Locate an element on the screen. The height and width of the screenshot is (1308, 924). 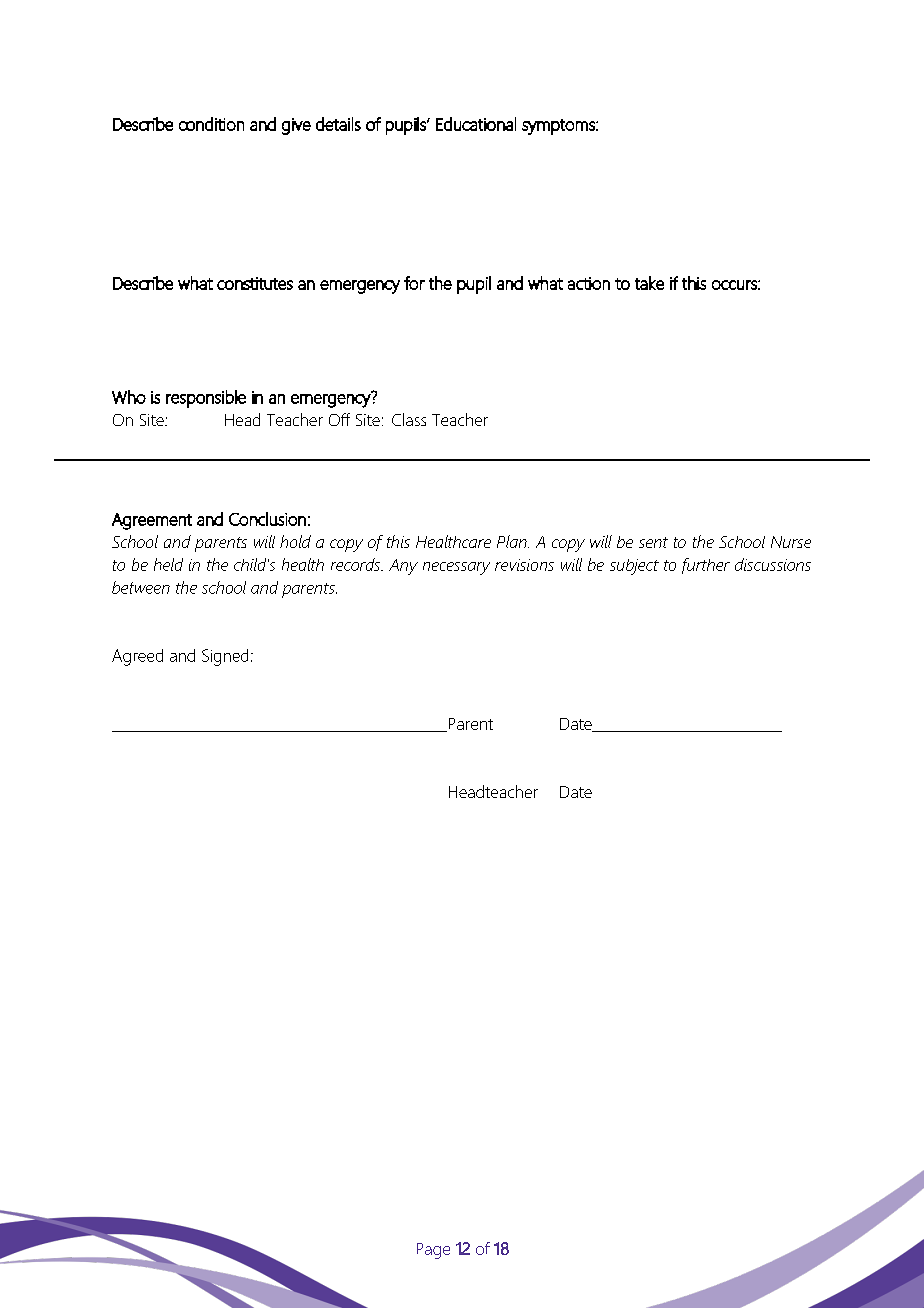
further is located at coordinates (706, 566).
